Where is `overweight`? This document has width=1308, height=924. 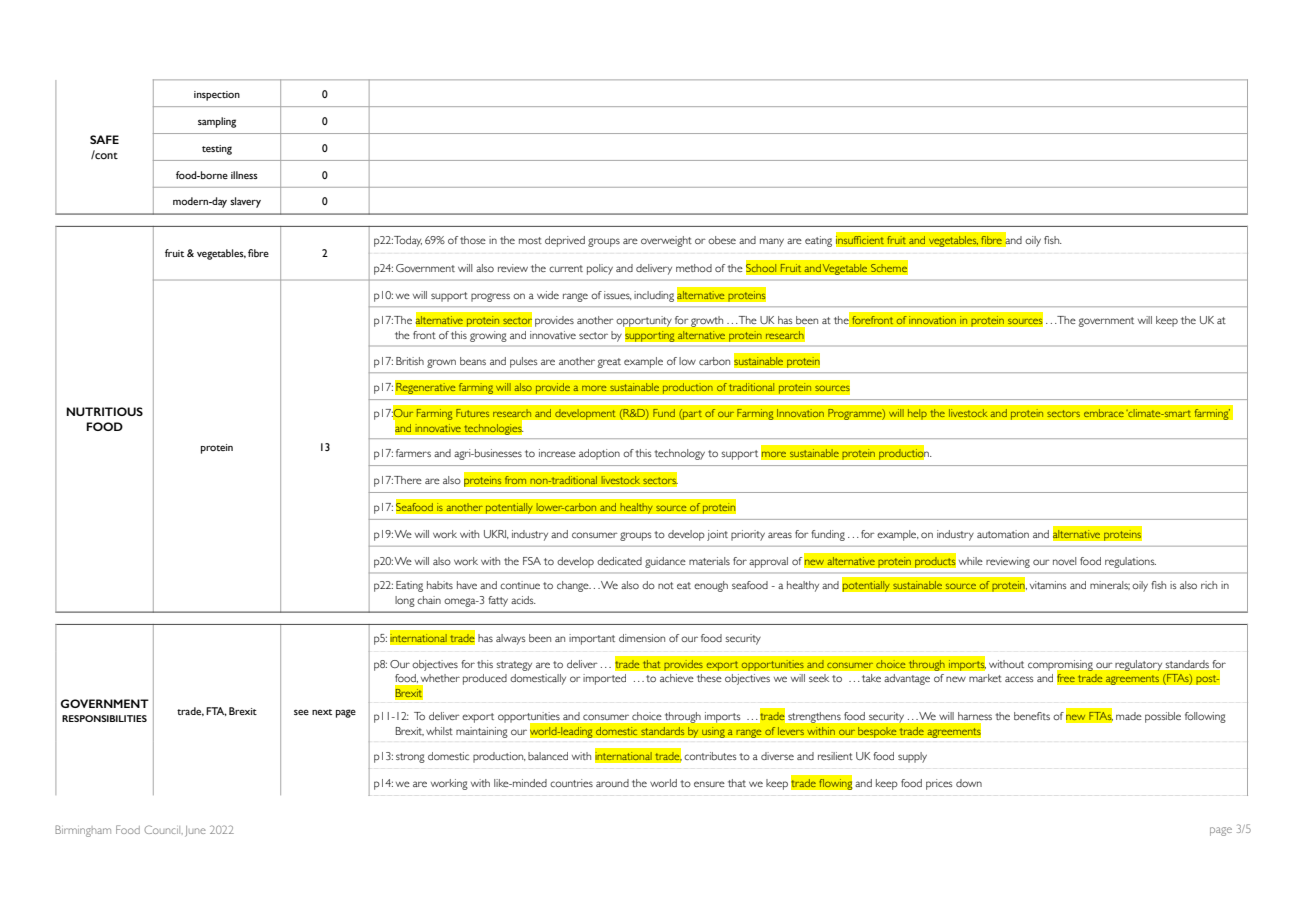
overweight is located at coordinates (666, 241).
